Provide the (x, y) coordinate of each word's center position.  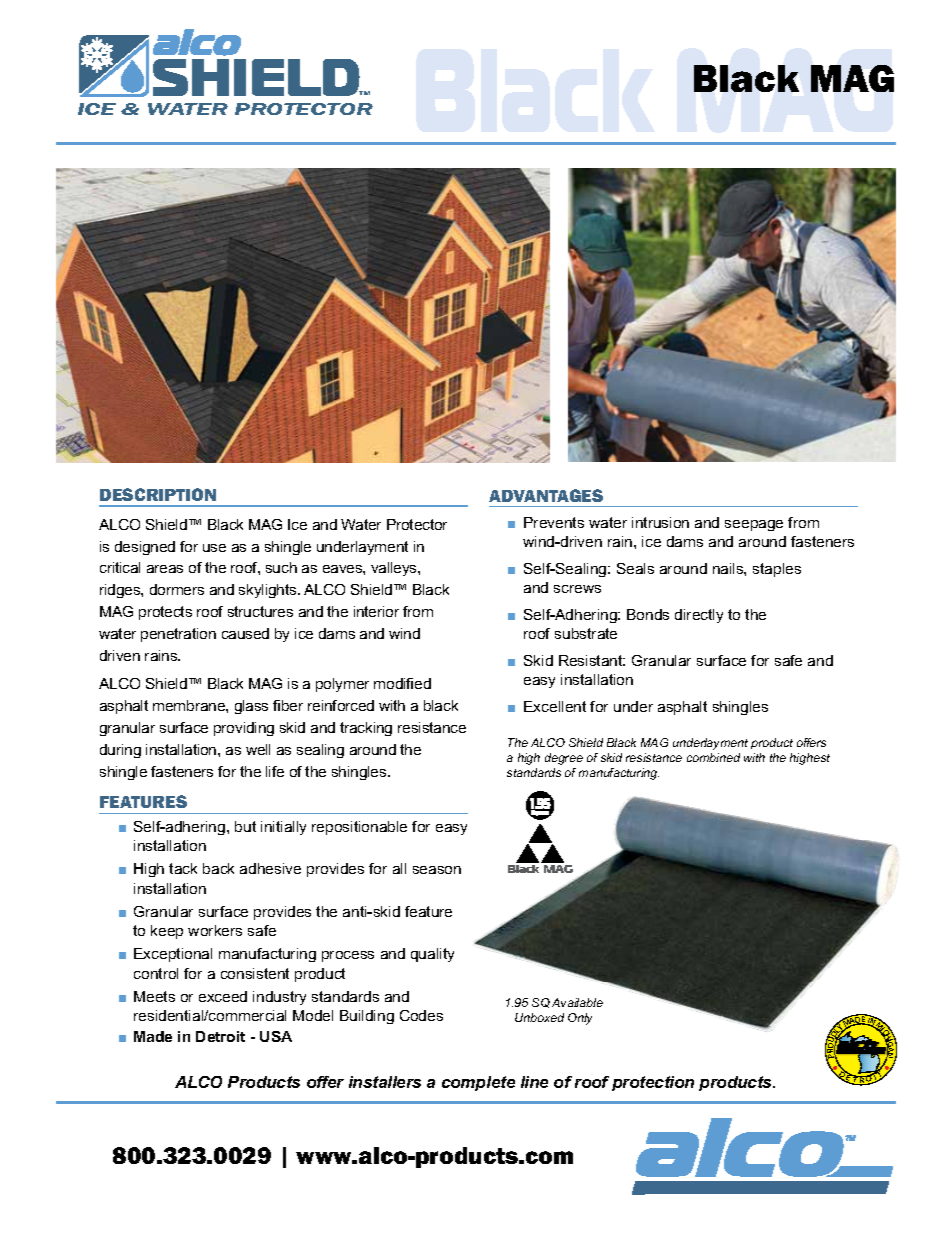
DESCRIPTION (158, 494)
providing (244, 729)
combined (713, 757)
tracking (366, 729)
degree (564, 759)
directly (699, 616)
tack (183, 868)
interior (376, 611)
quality (432, 955)
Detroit (220, 1036)
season (437, 870)
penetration (178, 635)
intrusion (660, 522)
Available (577, 1002)
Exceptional (173, 955)
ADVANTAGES (546, 495)
